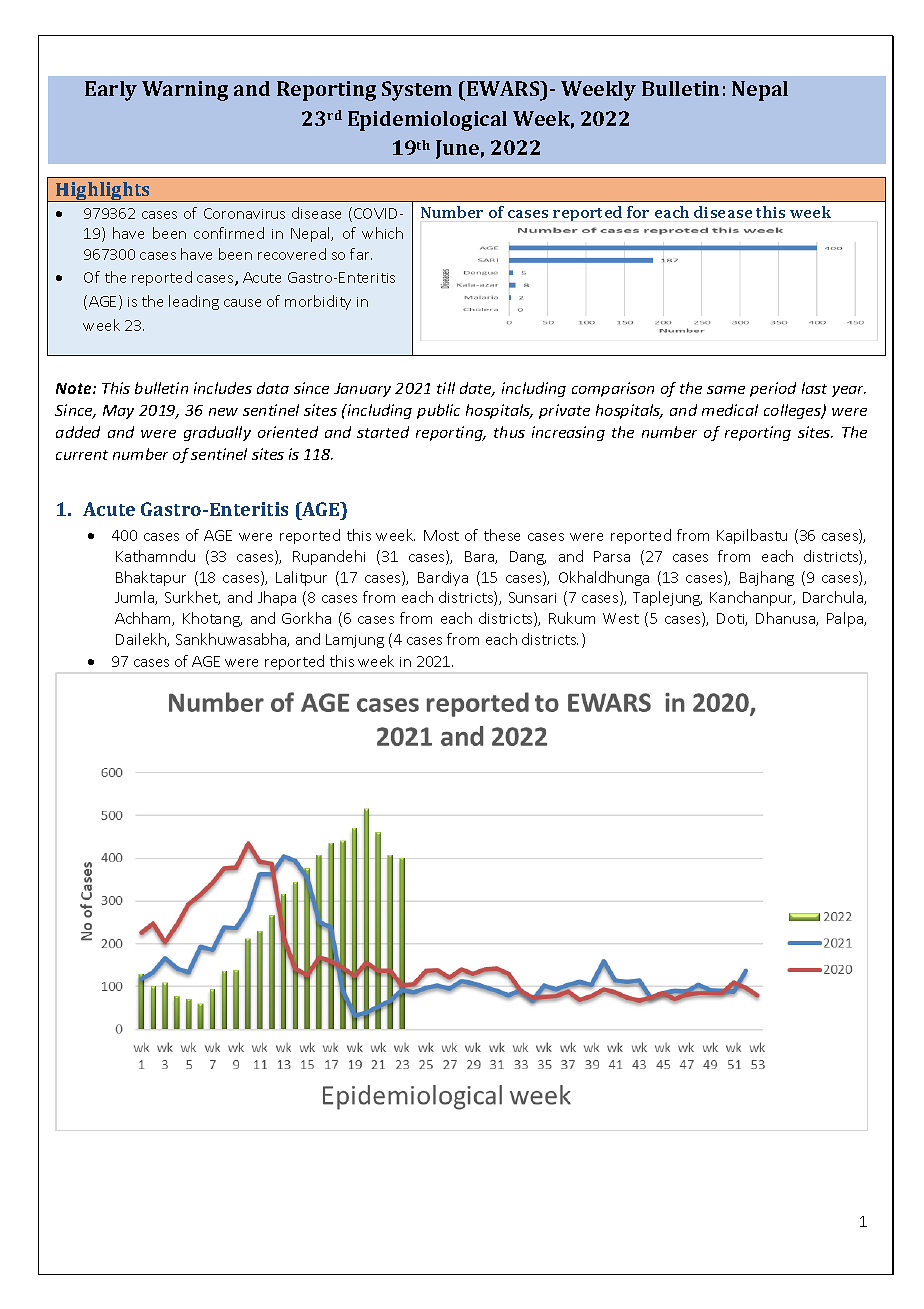 This image has width=924, height=1309. What do you see at coordinates (223, 388) in the image?
I see `includes` at bounding box center [223, 388].
